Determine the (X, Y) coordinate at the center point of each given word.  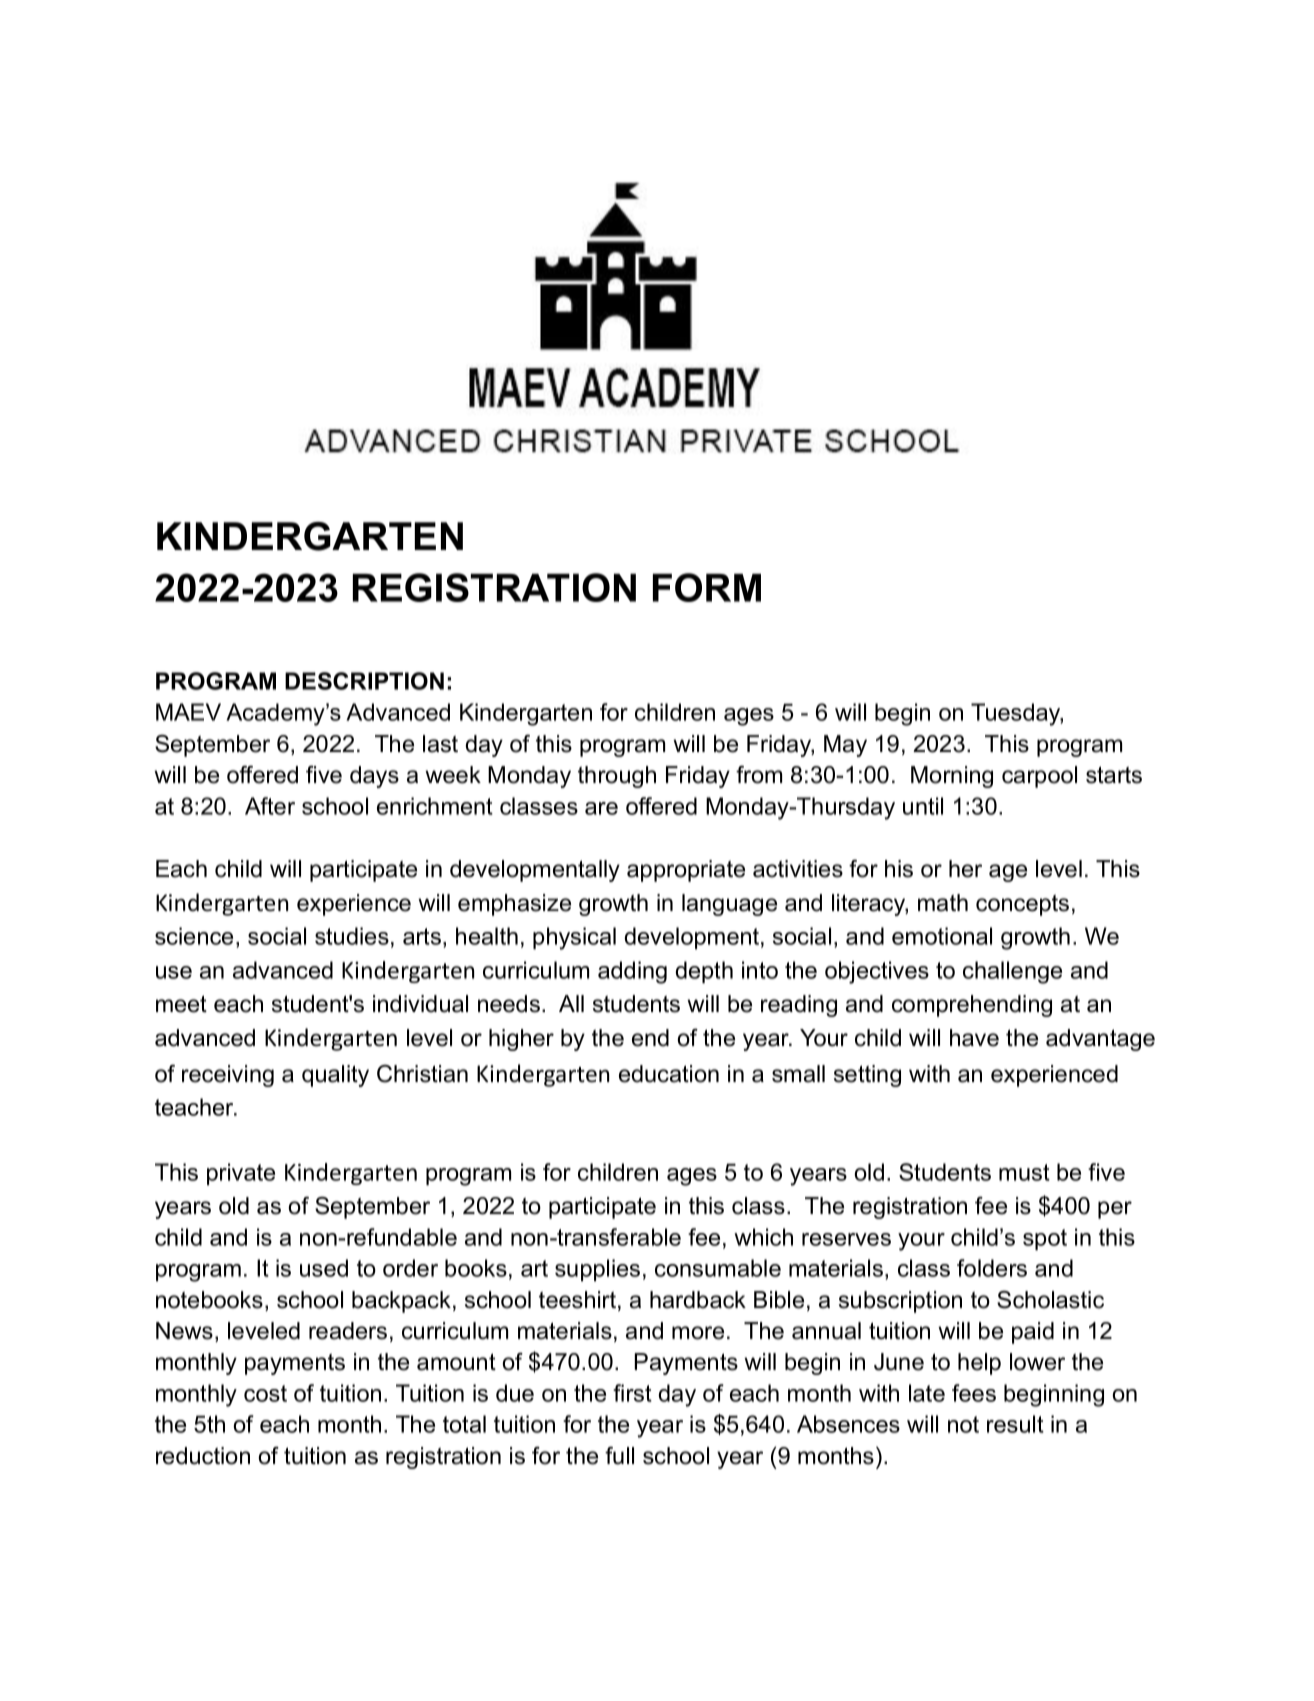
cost (265, 1393)
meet (181, 1004)
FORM (707, 587)
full (619, 1456)
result (1015, 1424)
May (845, 746)
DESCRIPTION (364, 681)
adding (632, 972)
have (974, 1038)
